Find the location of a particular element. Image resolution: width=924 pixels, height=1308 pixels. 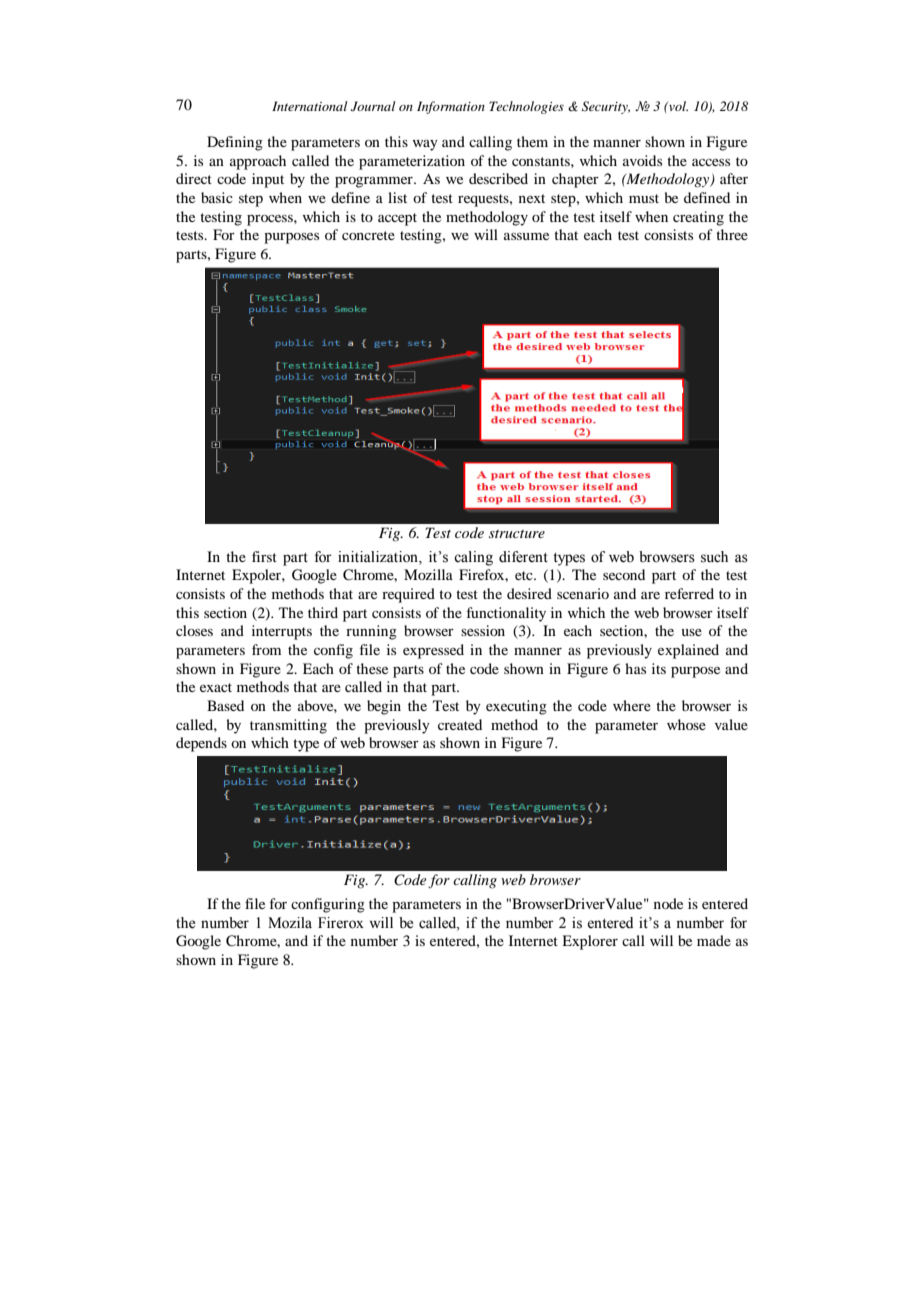

Information is located at coordinates (451, 107).
